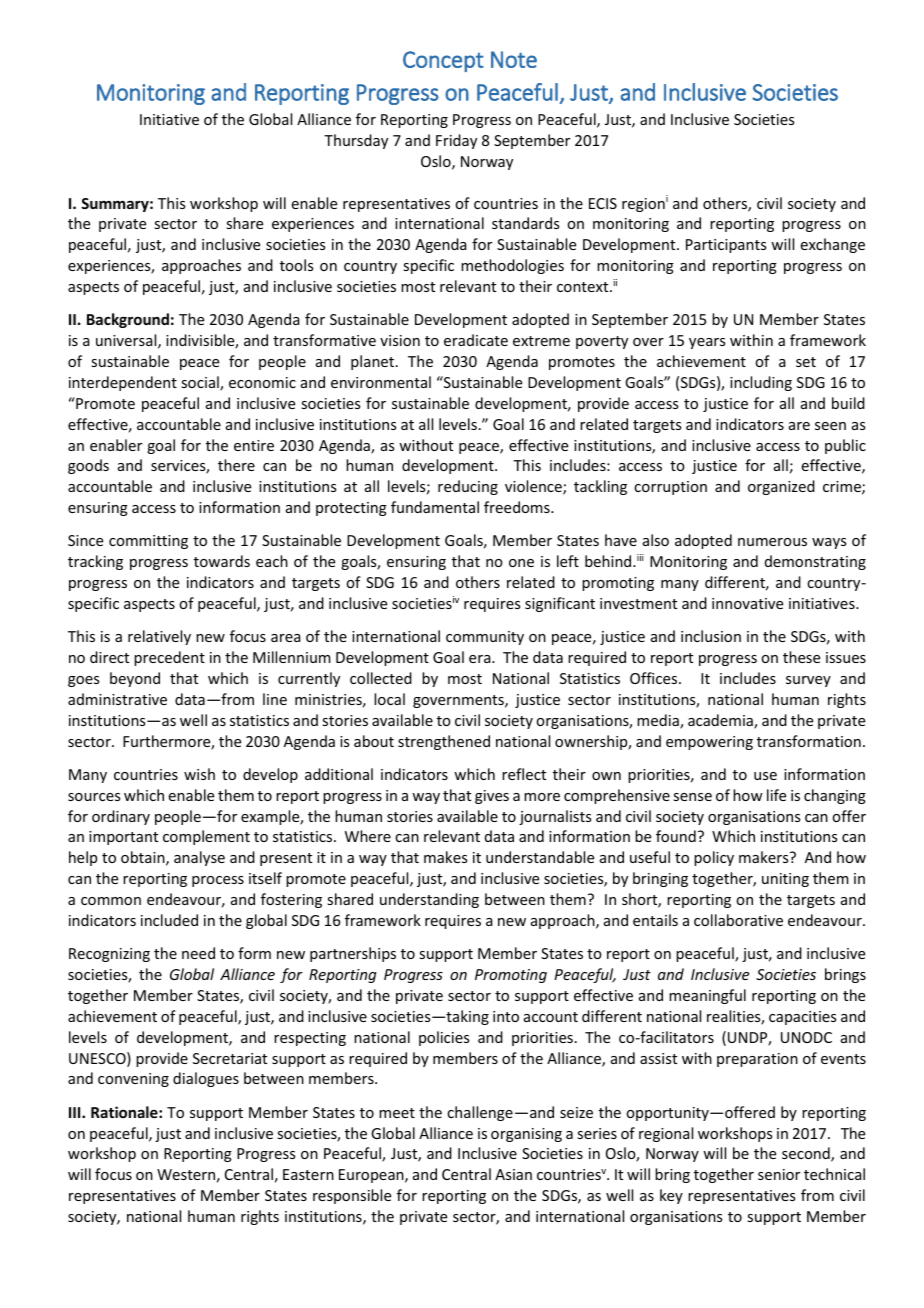 The width and height of the page is (924, 1308). I want to click on Thursday, so click(356, 141).
